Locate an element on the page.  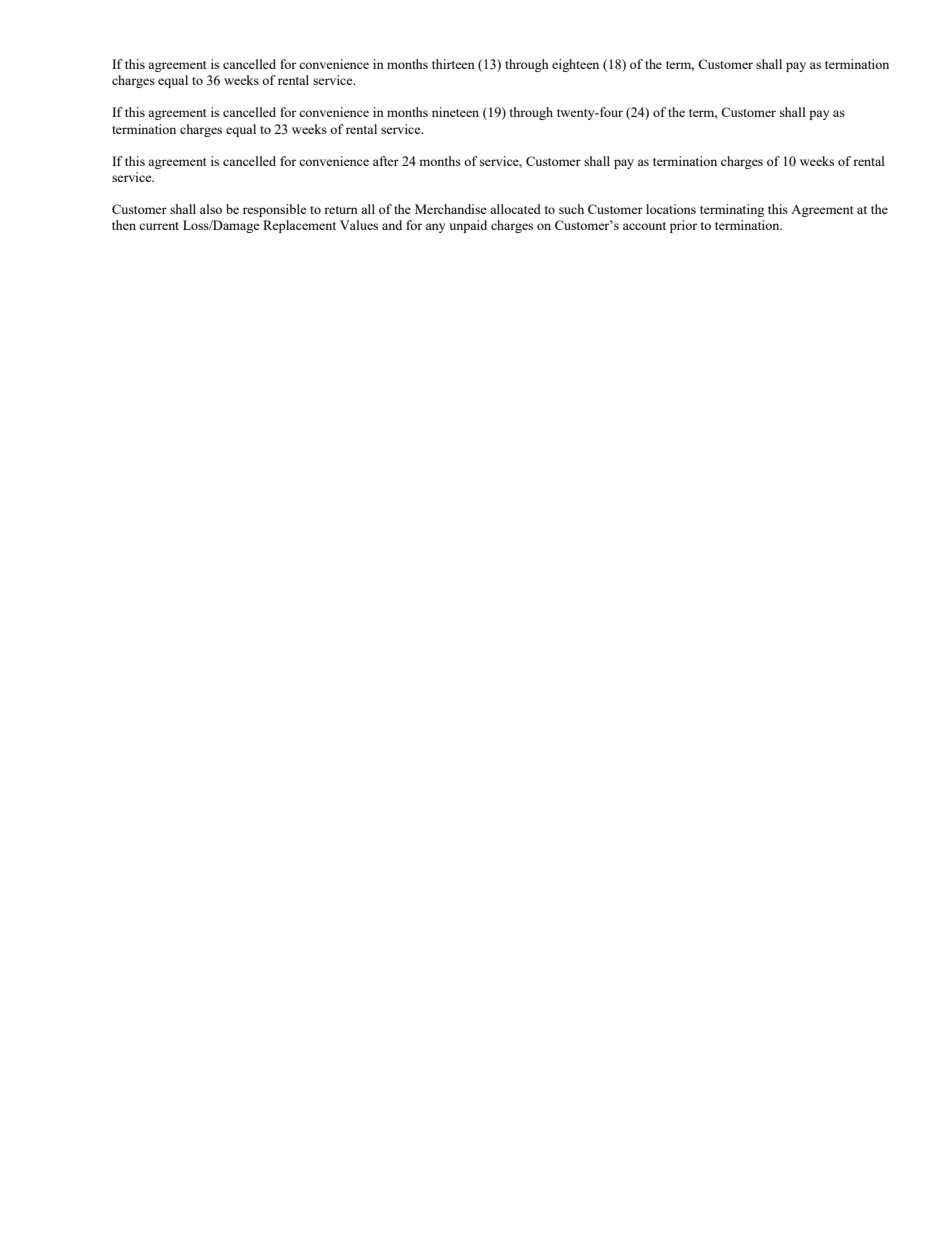
nineteen is located at coordinates (455, 112).
